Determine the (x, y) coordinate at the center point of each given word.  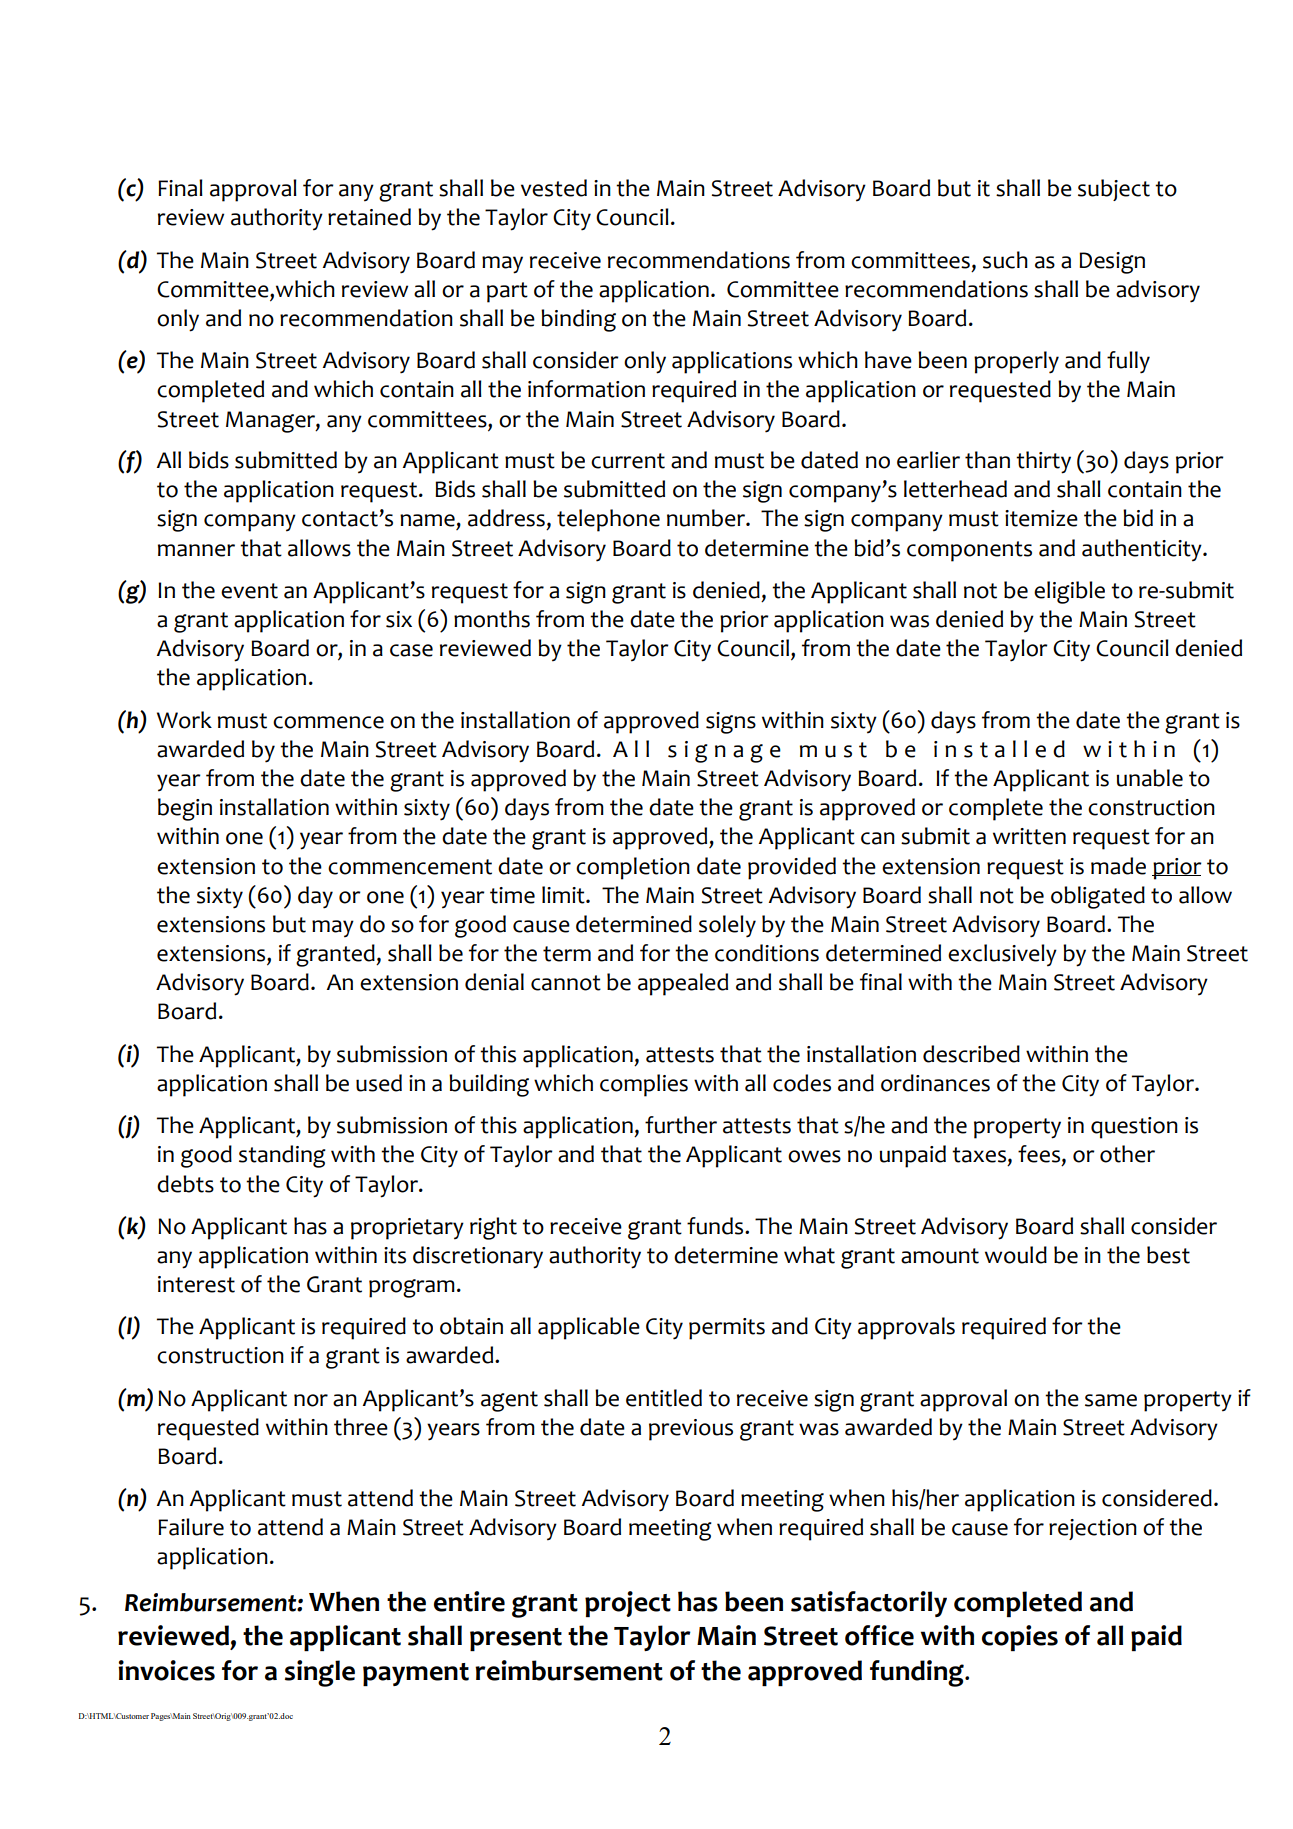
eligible (1069, 592)
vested (554, 188)
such (1005, 260)
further (681, 1125)
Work (184, 720)
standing (282, 1156)
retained (369, 217)
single (320, 1673)
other (1127, 1154)
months (492, 619)
